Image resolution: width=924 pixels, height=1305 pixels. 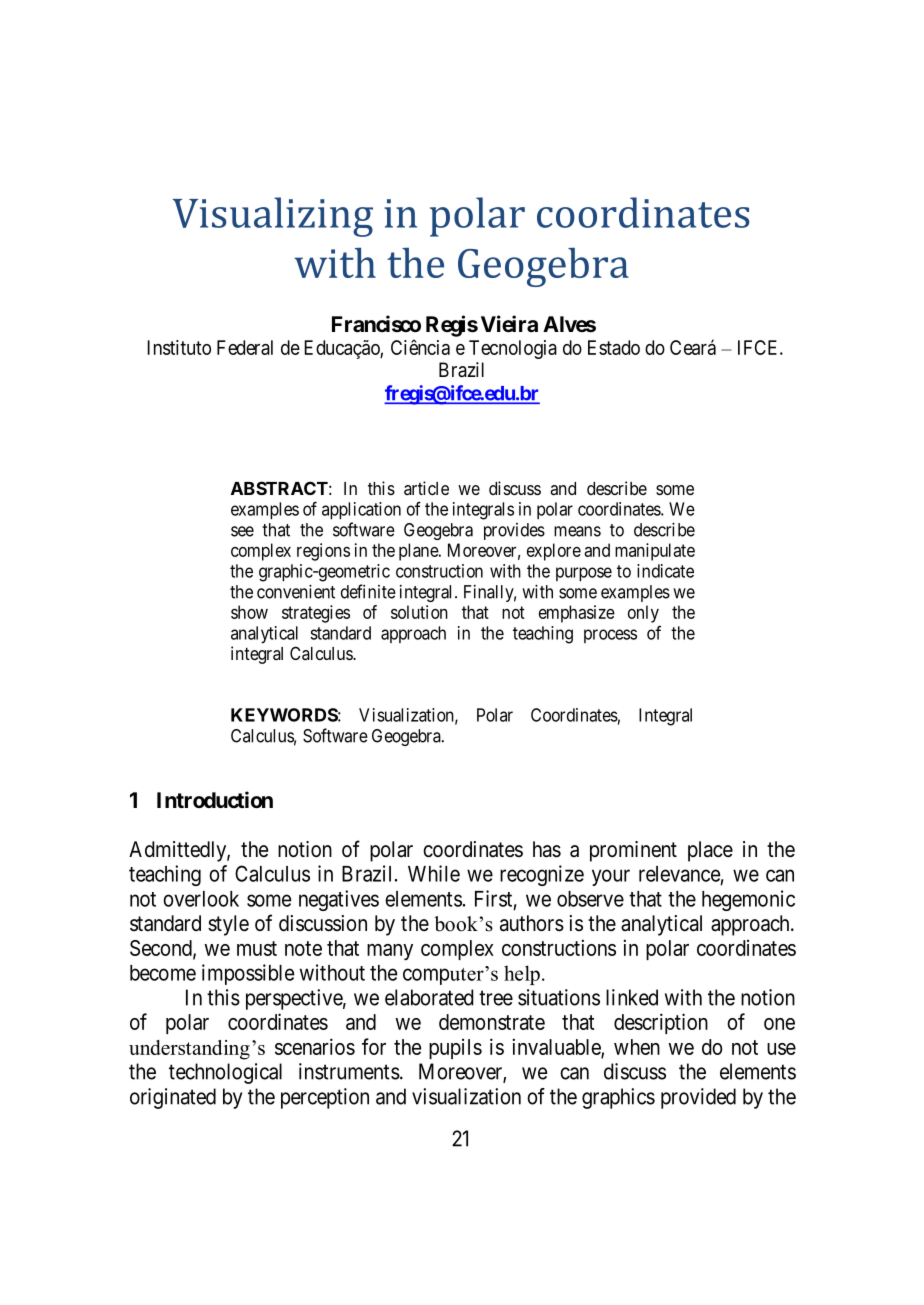 I want to click on technological, so click(x=225, y=1073).
